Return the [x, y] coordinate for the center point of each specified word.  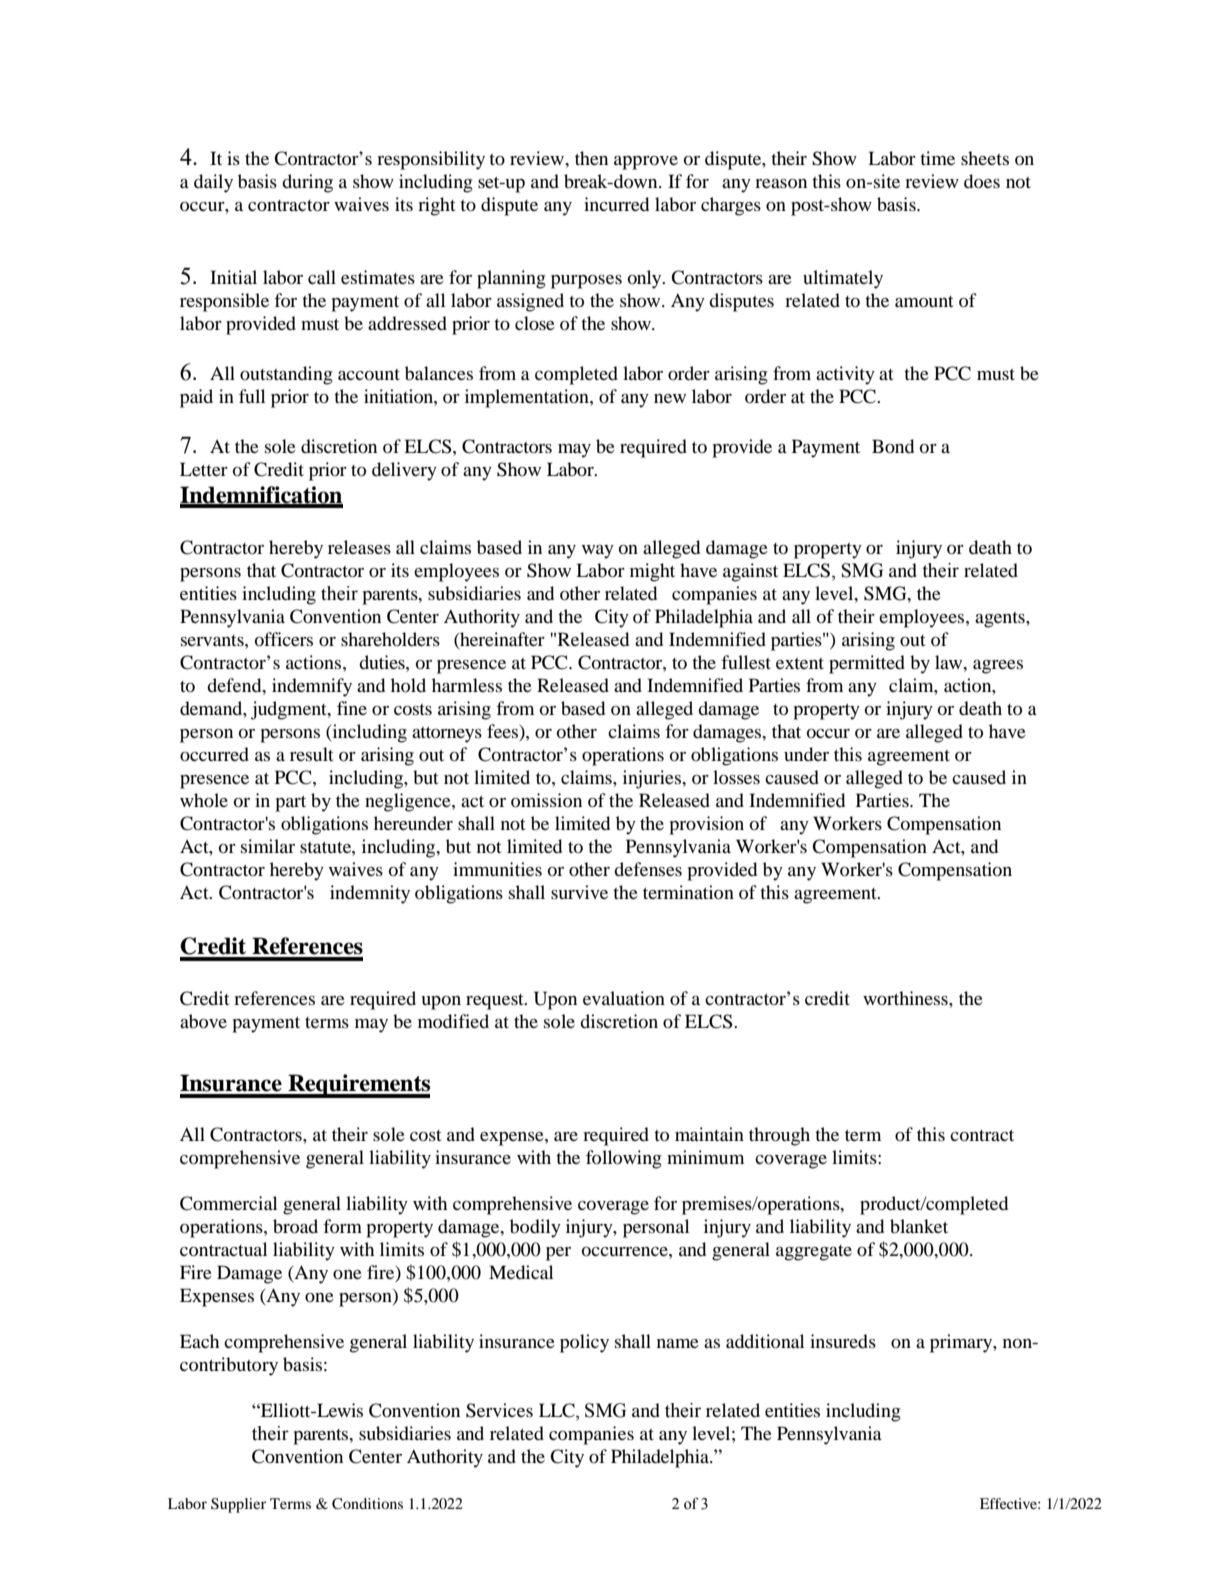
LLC [558, 1411]
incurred [616, 204]
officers [284, 639]
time [937, 158]
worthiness [906, 998]
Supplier [238, 1505]
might [652, 572]
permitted [867, 664]
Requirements [358, 1086]
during [307, 183]
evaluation [624, 998]
